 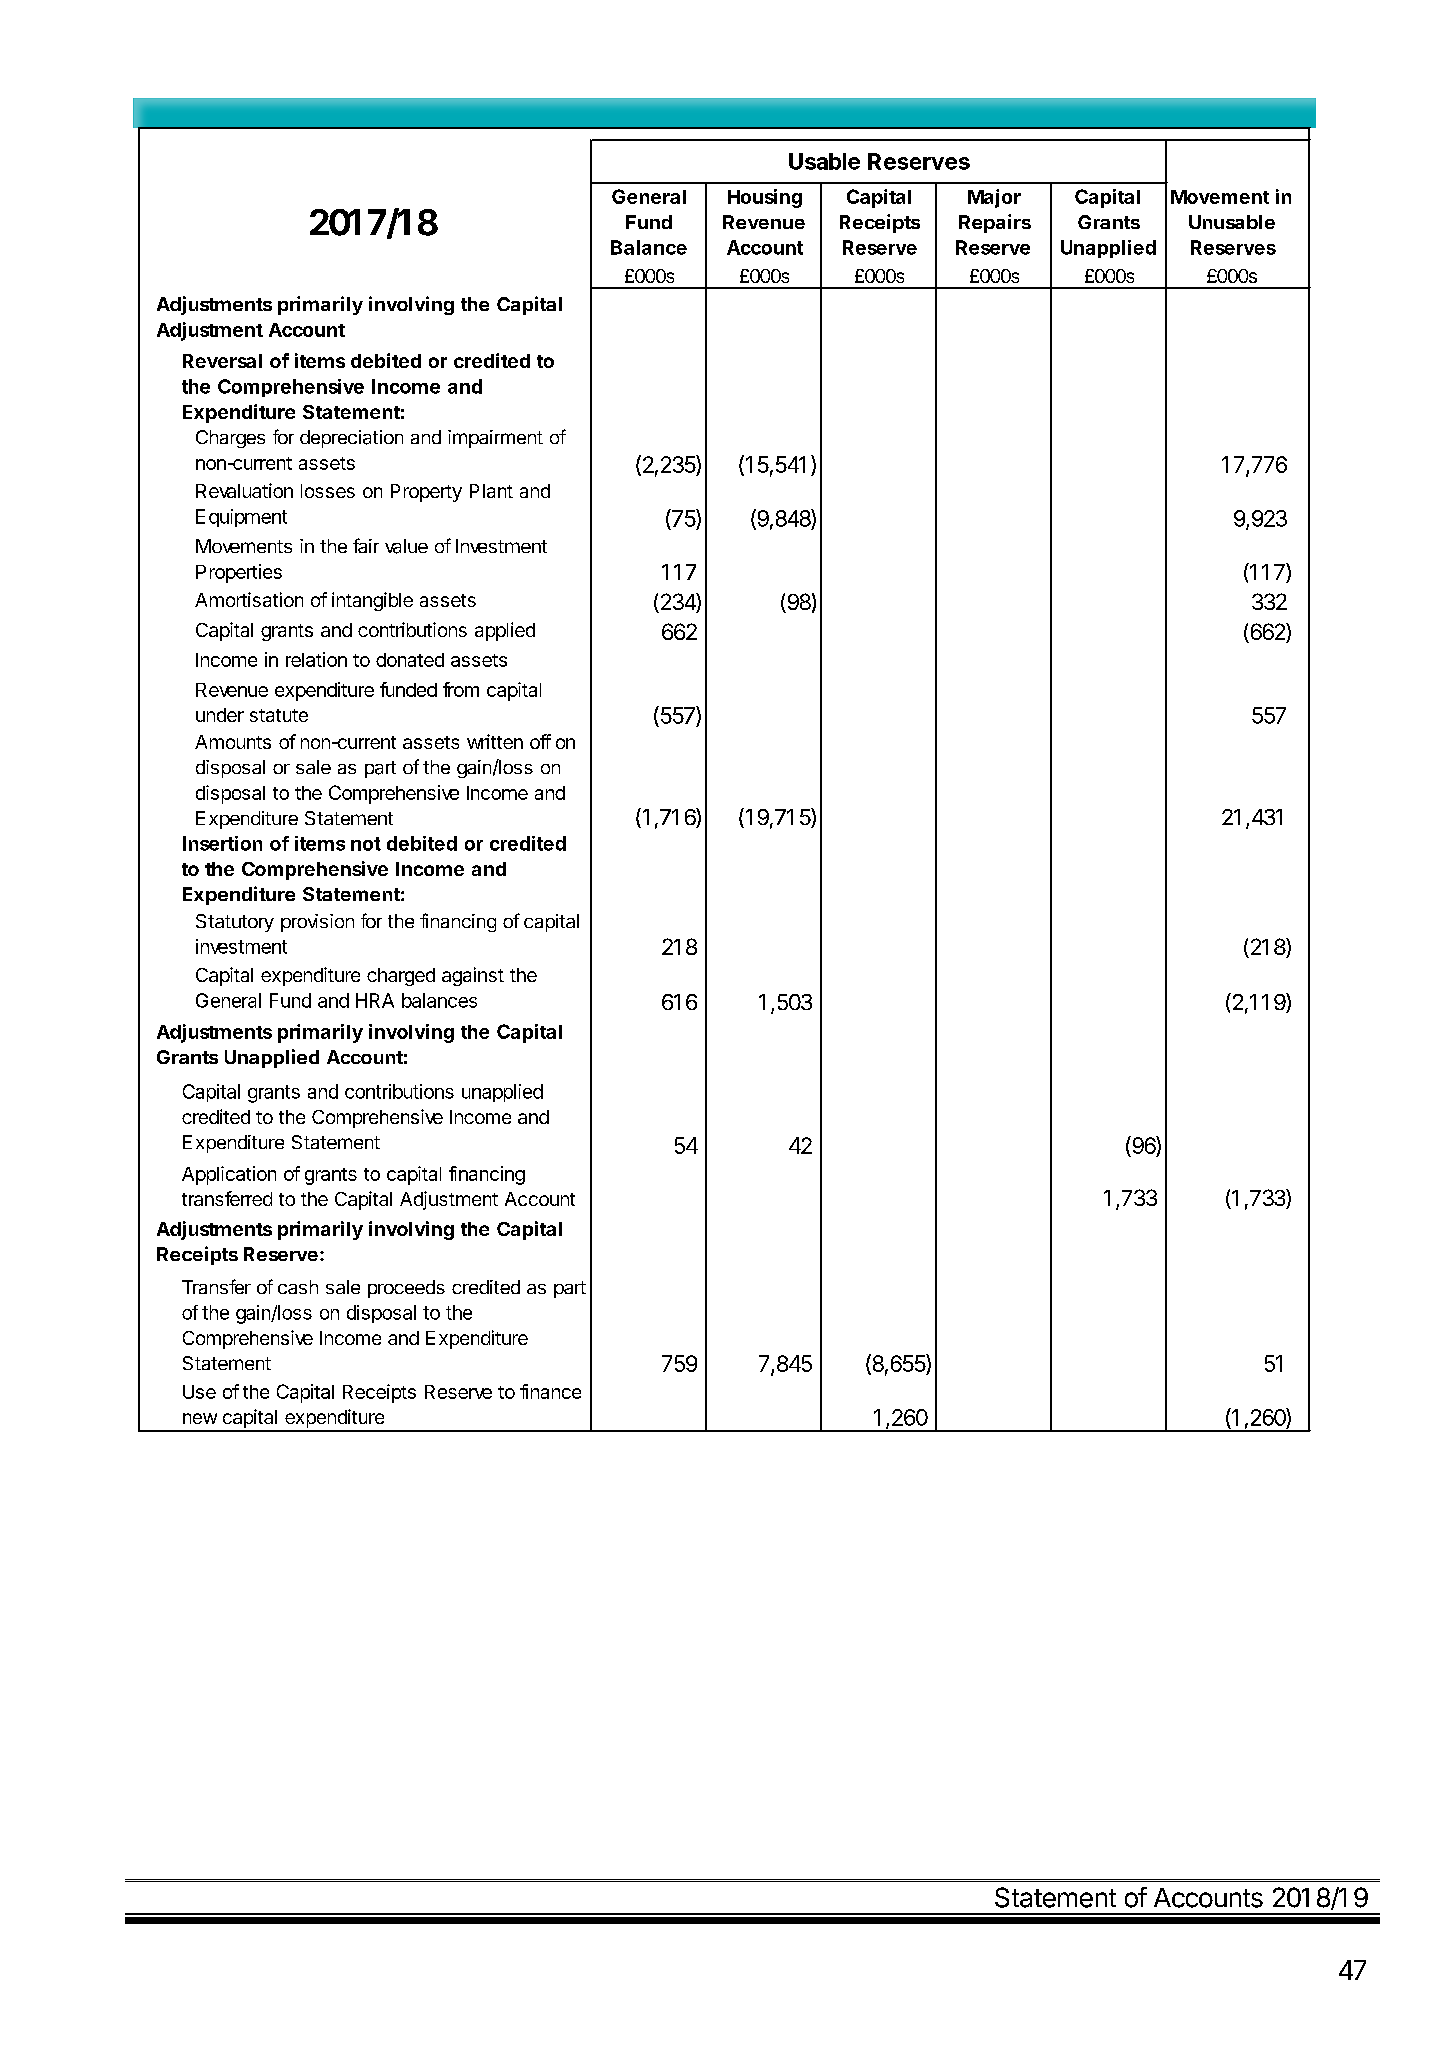 What do you see at coordinates (994, 198) in the screenshot?
I see `Major` at bounding box center [994, 198].
